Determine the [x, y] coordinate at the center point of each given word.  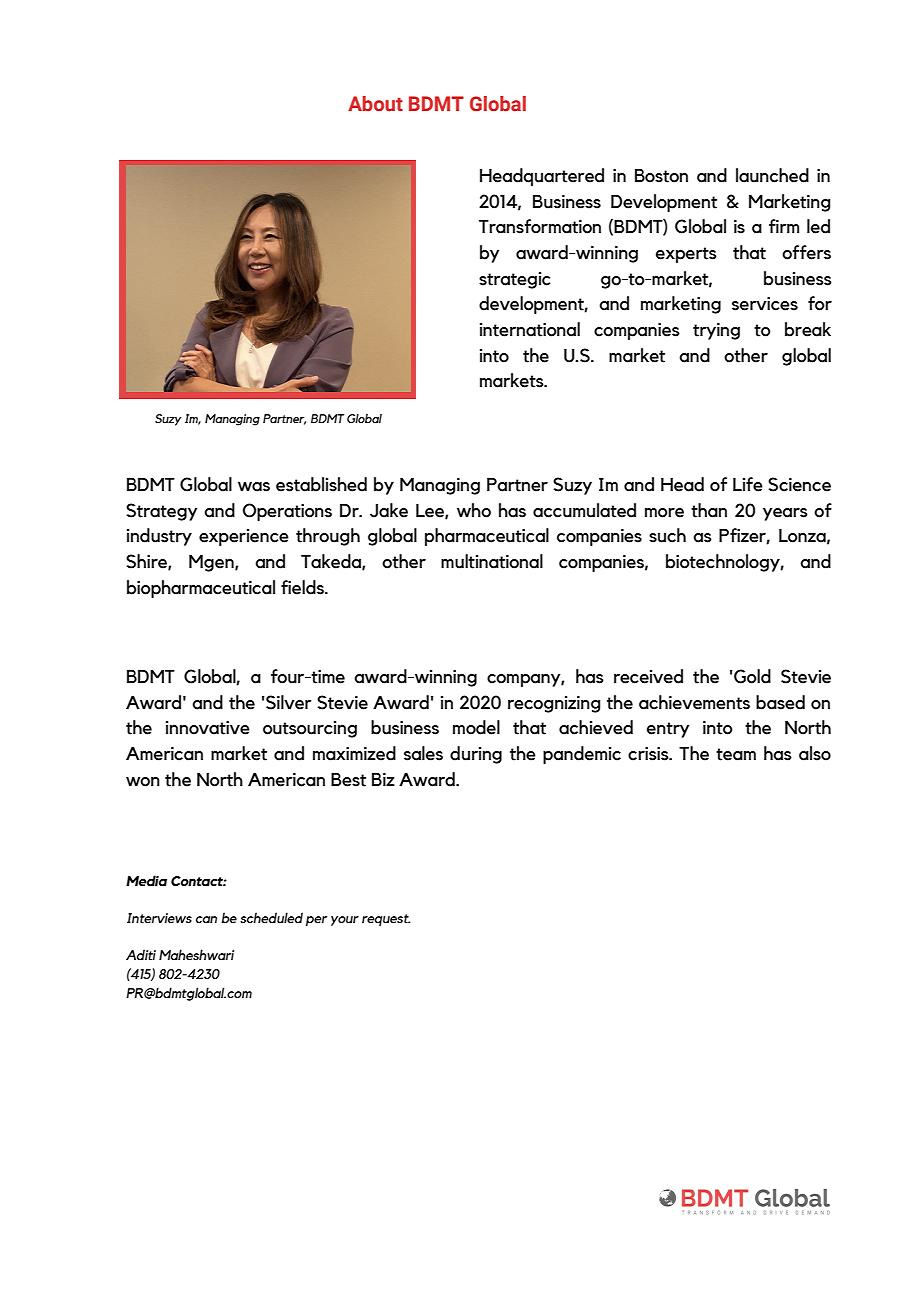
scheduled [271, 918]
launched [772, 175]
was [254, 487]
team [736, 754]
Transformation [540, 226]
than [709, 510]
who [474, 510]
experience [244, 537]
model [476, 727]
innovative [208, 728]
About [375, 104]
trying [716, 331]
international [530, 329]
